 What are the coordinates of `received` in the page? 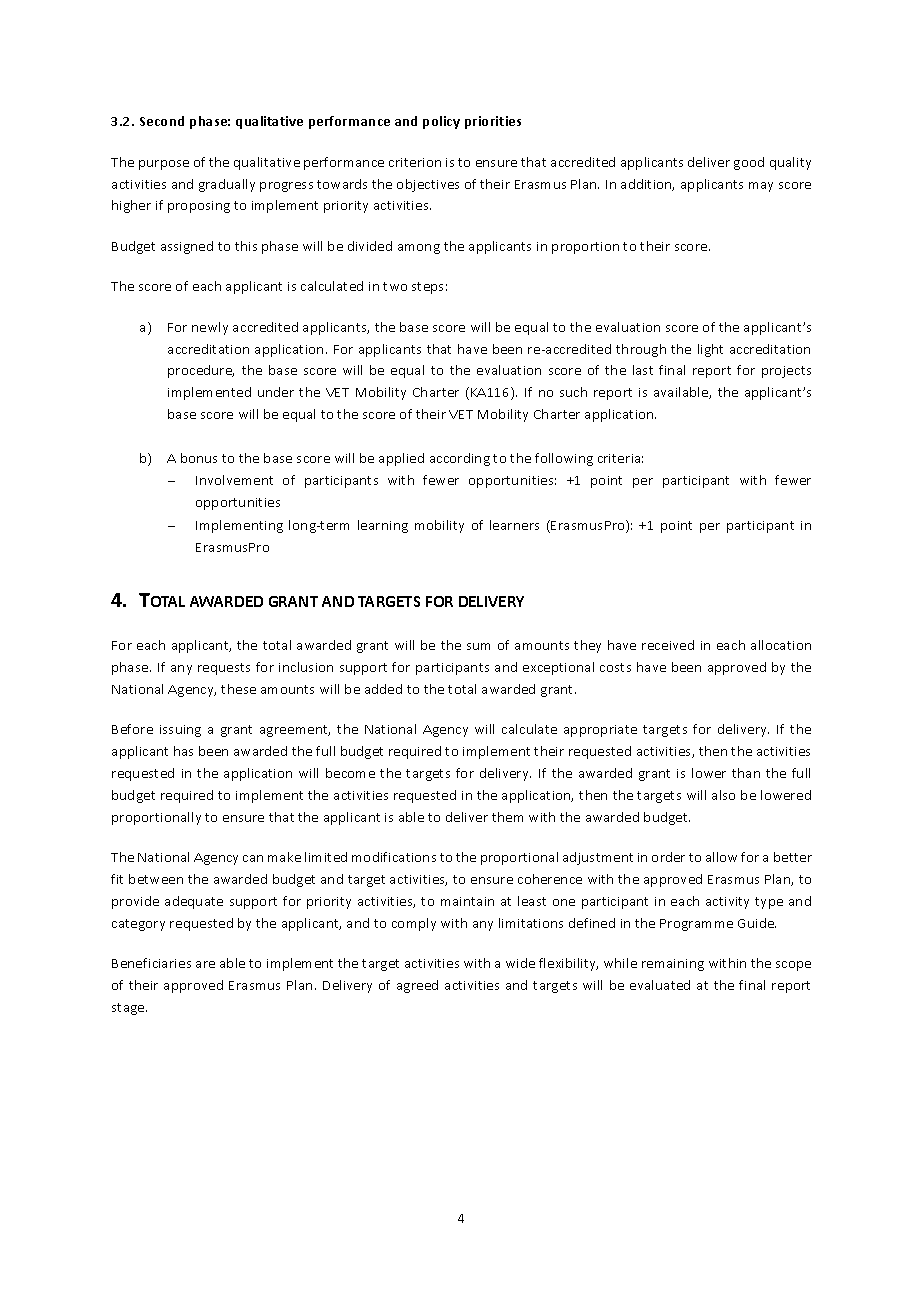 It's located at (668, 645).
